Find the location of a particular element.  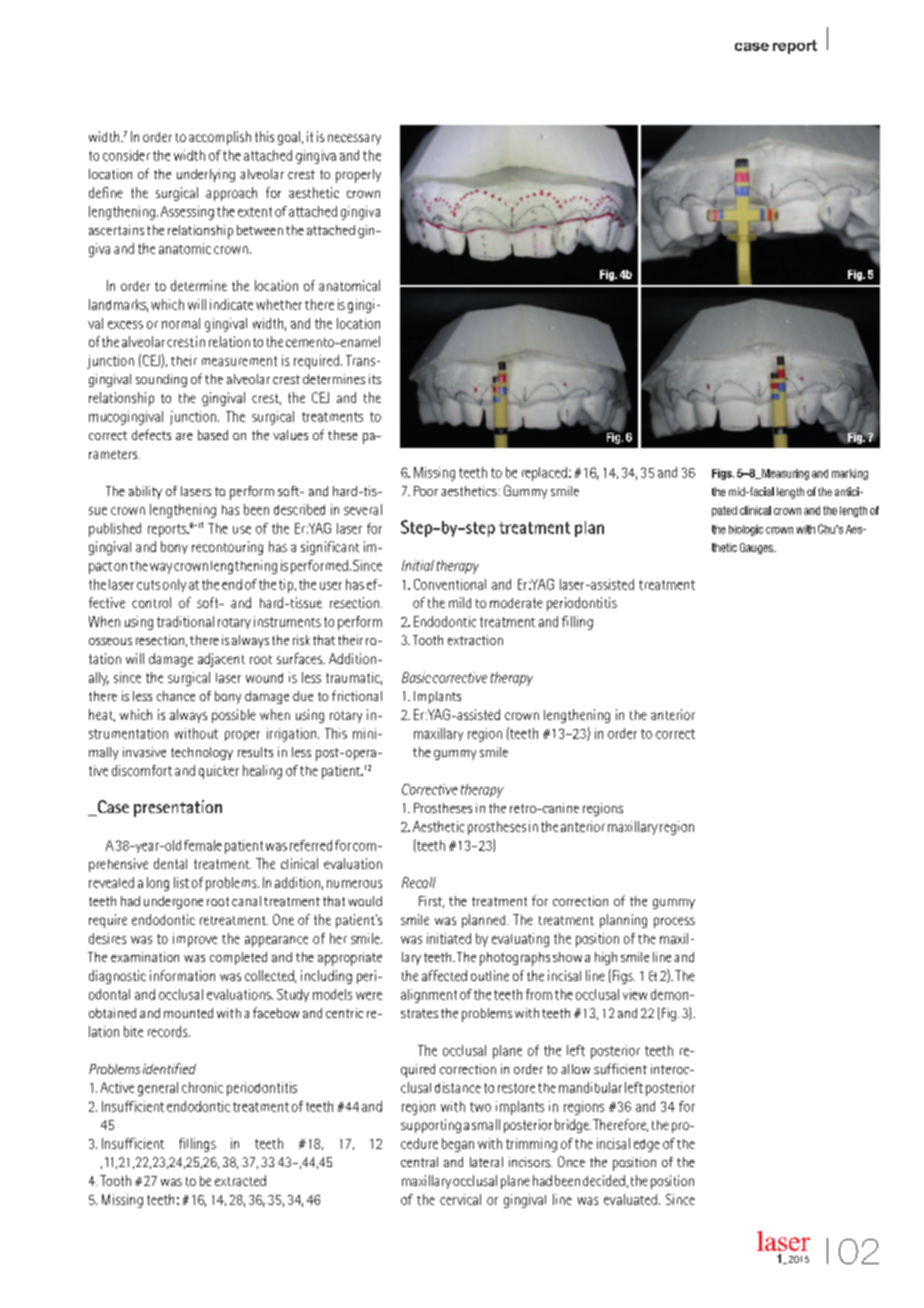

biologic is located at coordinates (746, 530).
